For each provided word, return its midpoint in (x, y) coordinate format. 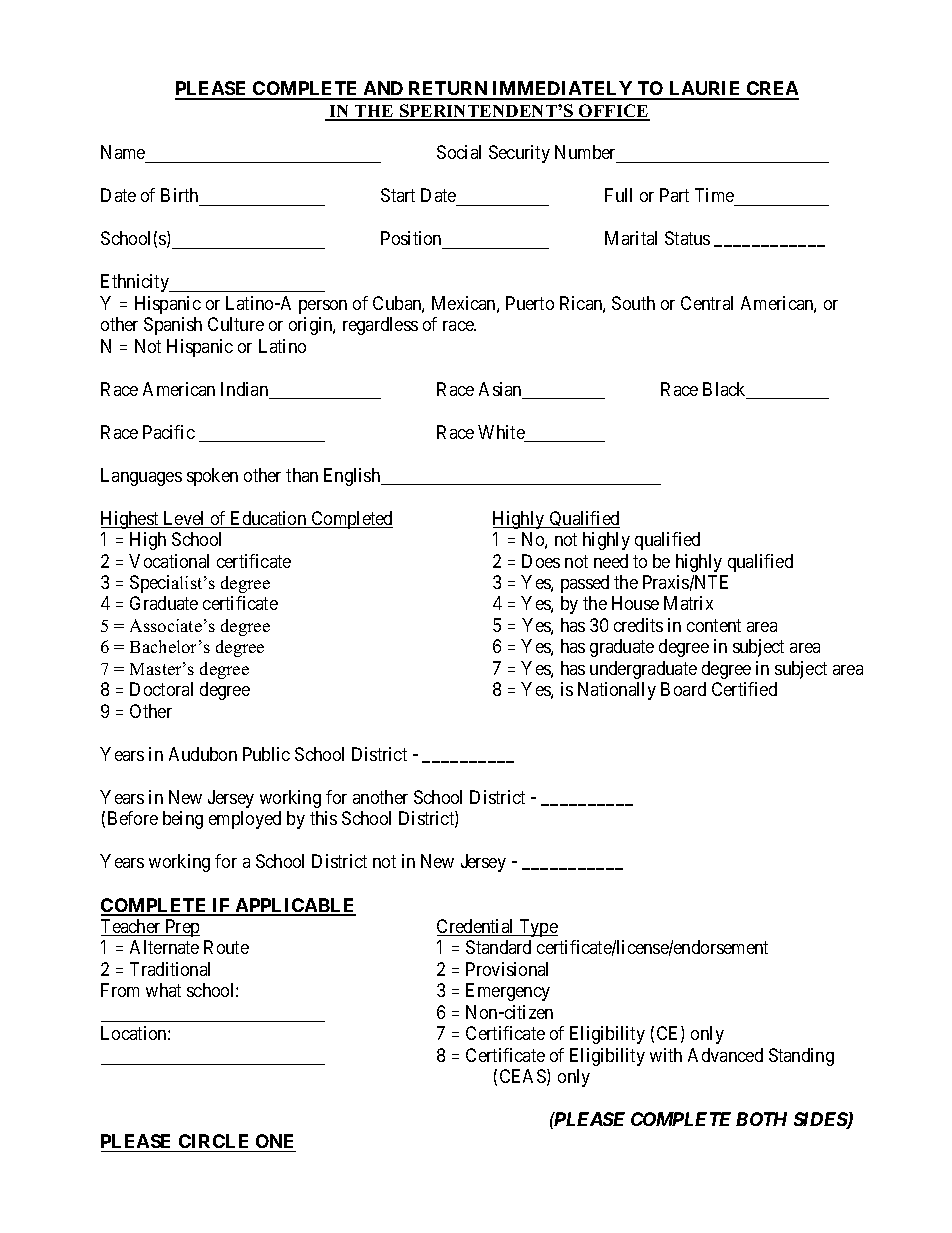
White (502, 433)
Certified (744, 689)
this (323, 818)
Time (714, 195)
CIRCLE (213, 1141)
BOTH (761, 1119)
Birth (179, 195)
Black (726, 390)
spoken (212, 477)
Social (459, 152)
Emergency (508, 992)
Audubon (203, 754)
